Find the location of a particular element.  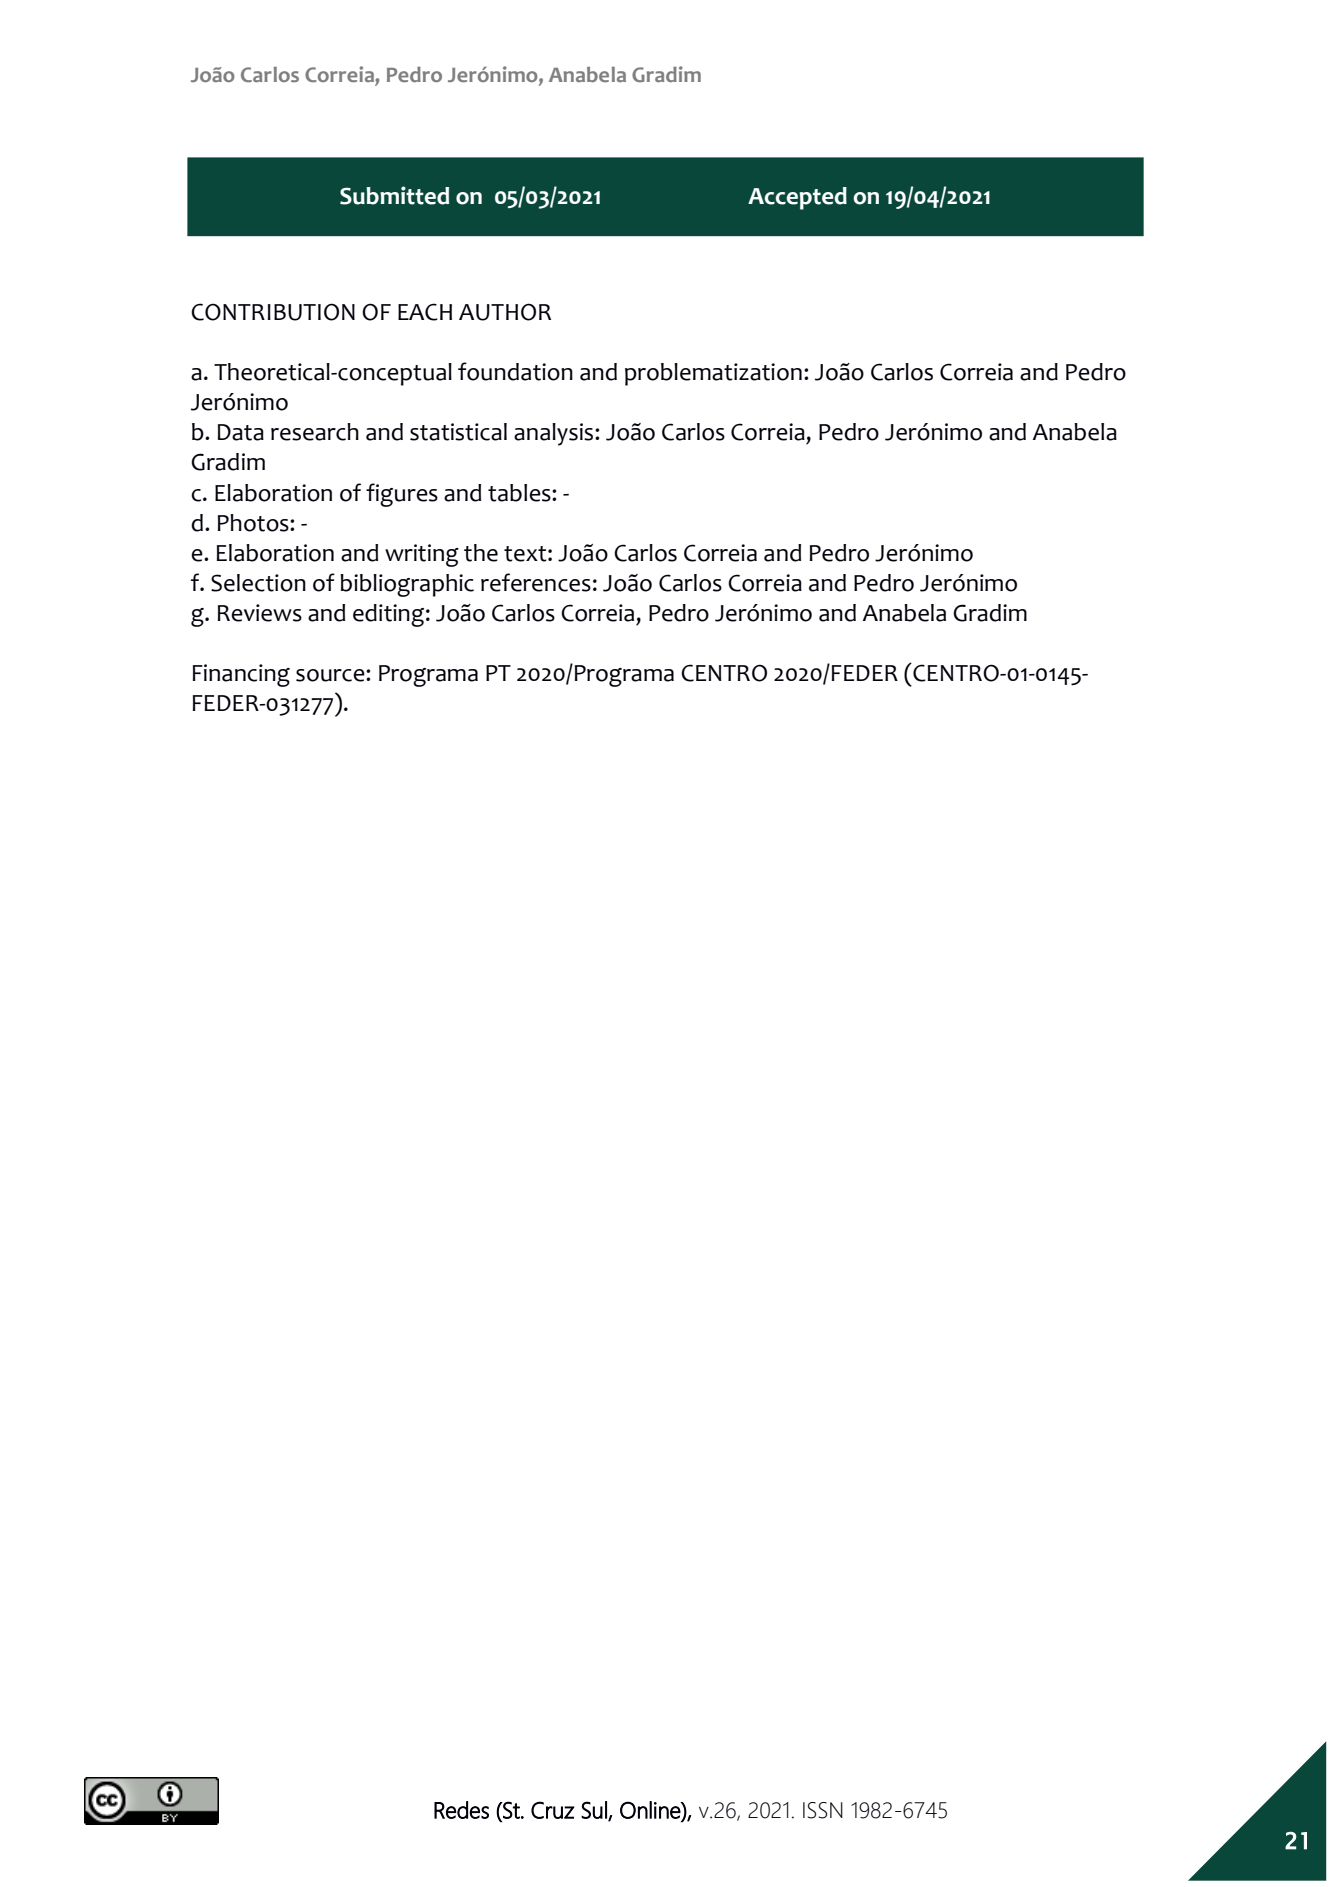

Financing is located at coordinates (241, 675).
